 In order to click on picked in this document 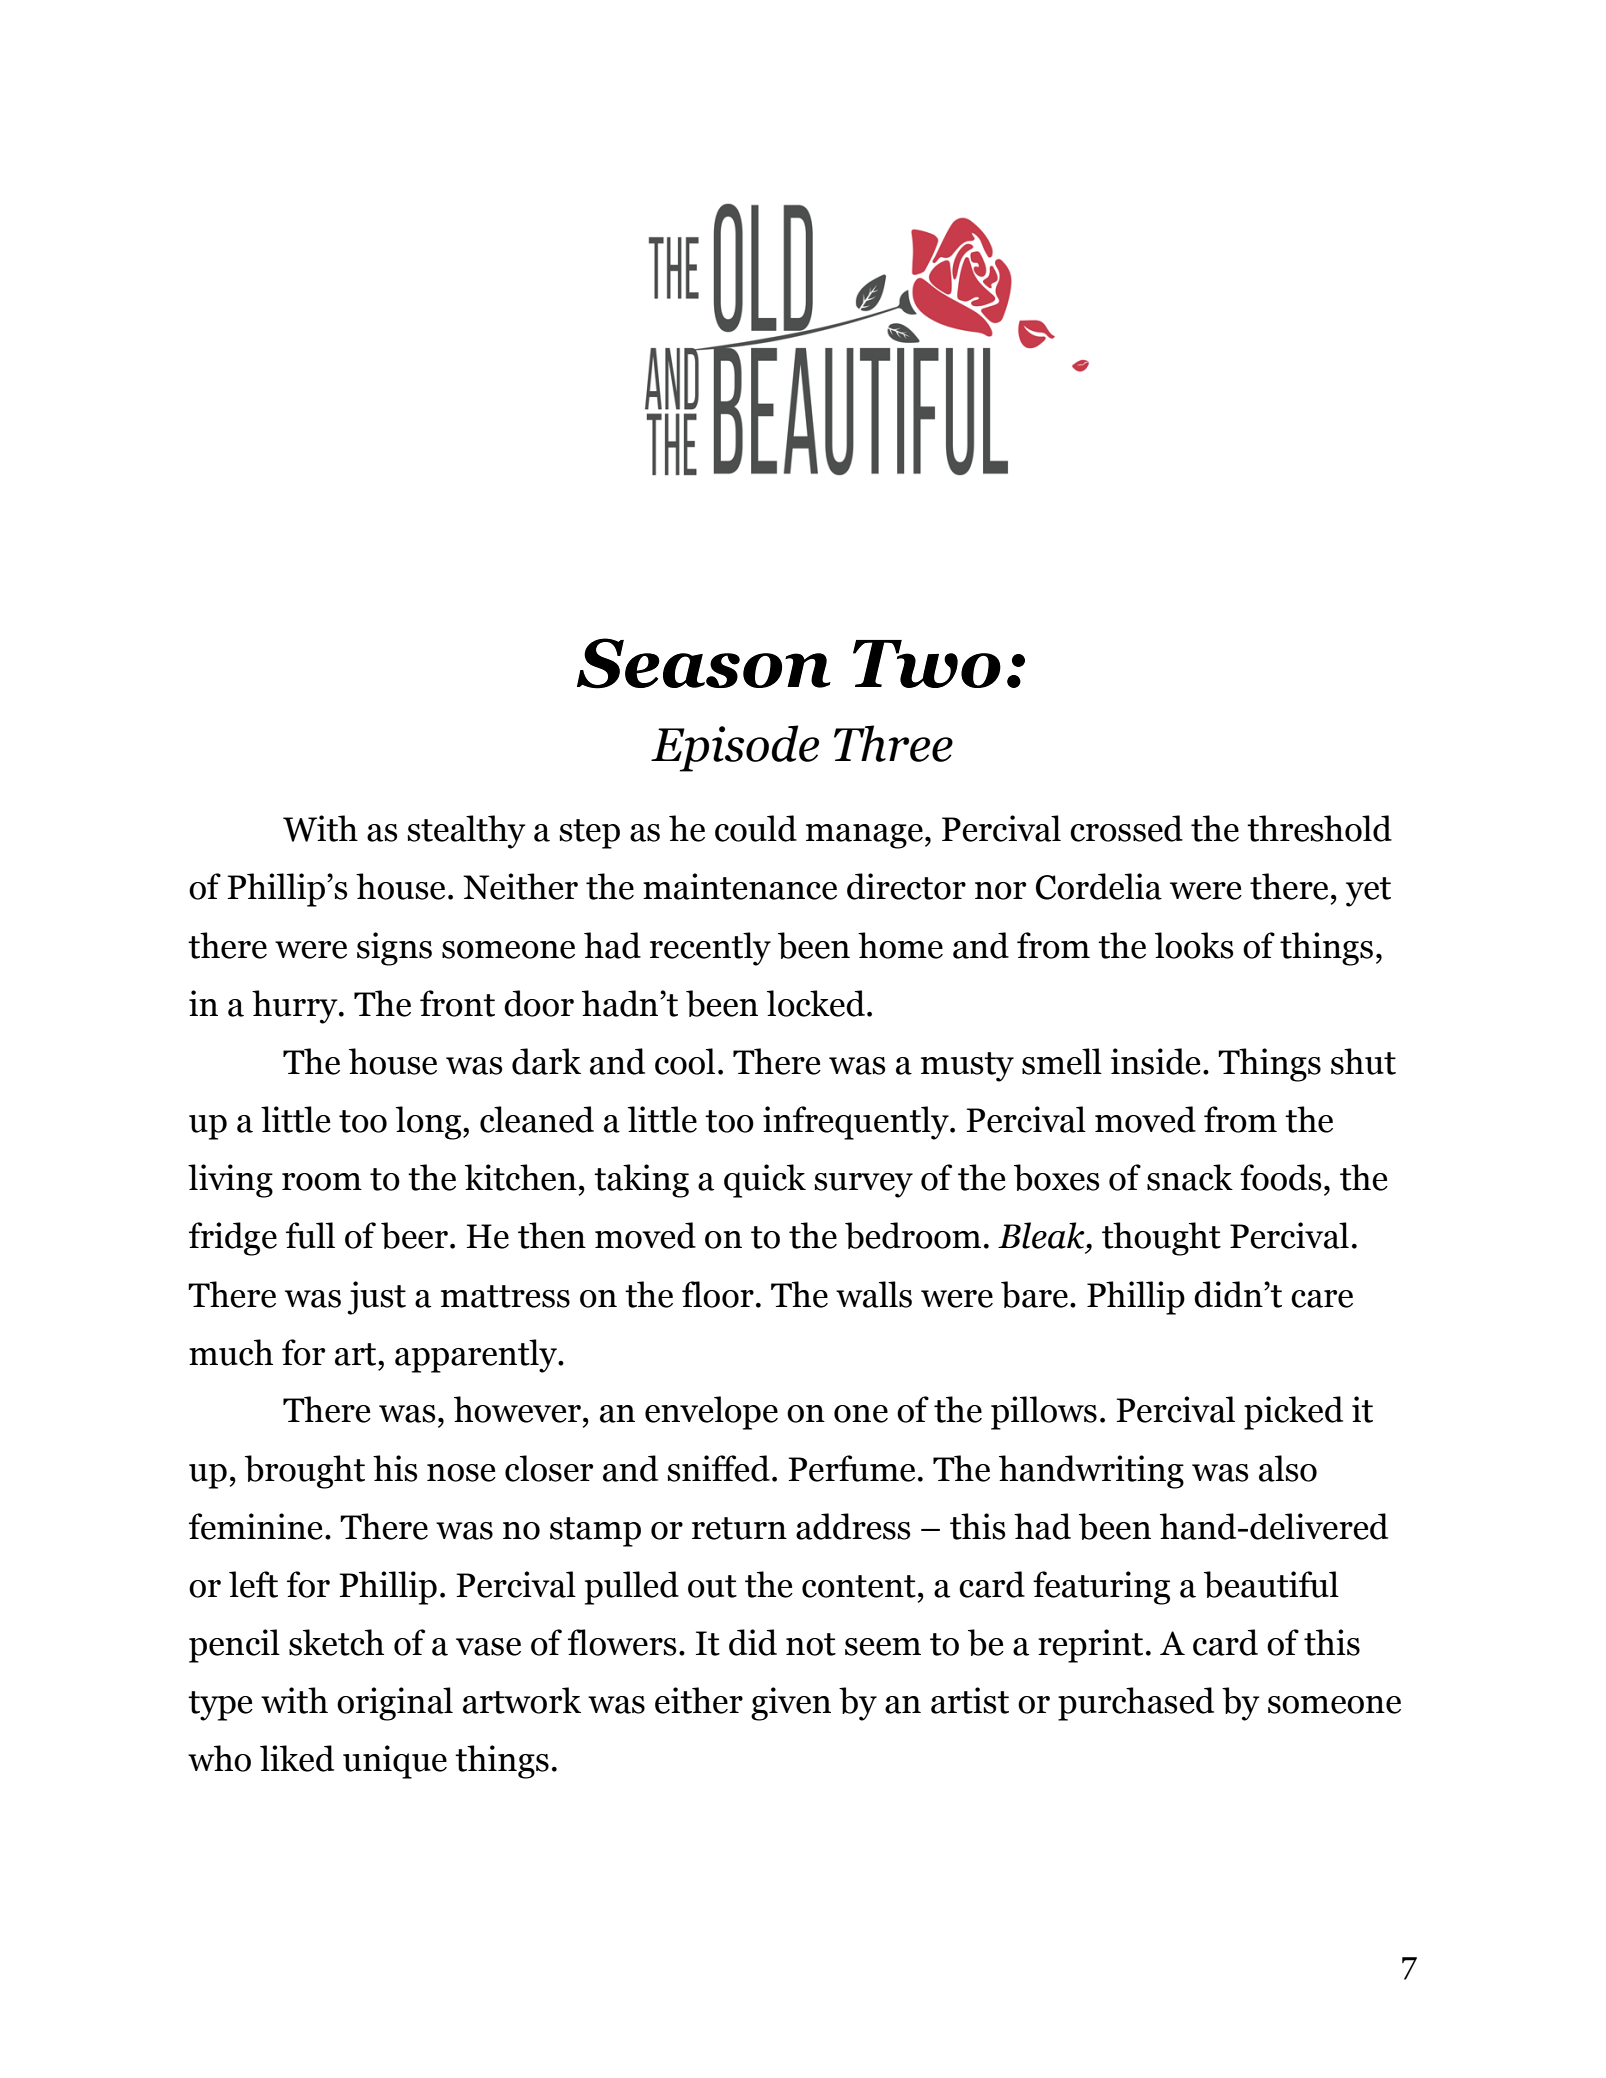, I will do `click(1293, 1413)`.
